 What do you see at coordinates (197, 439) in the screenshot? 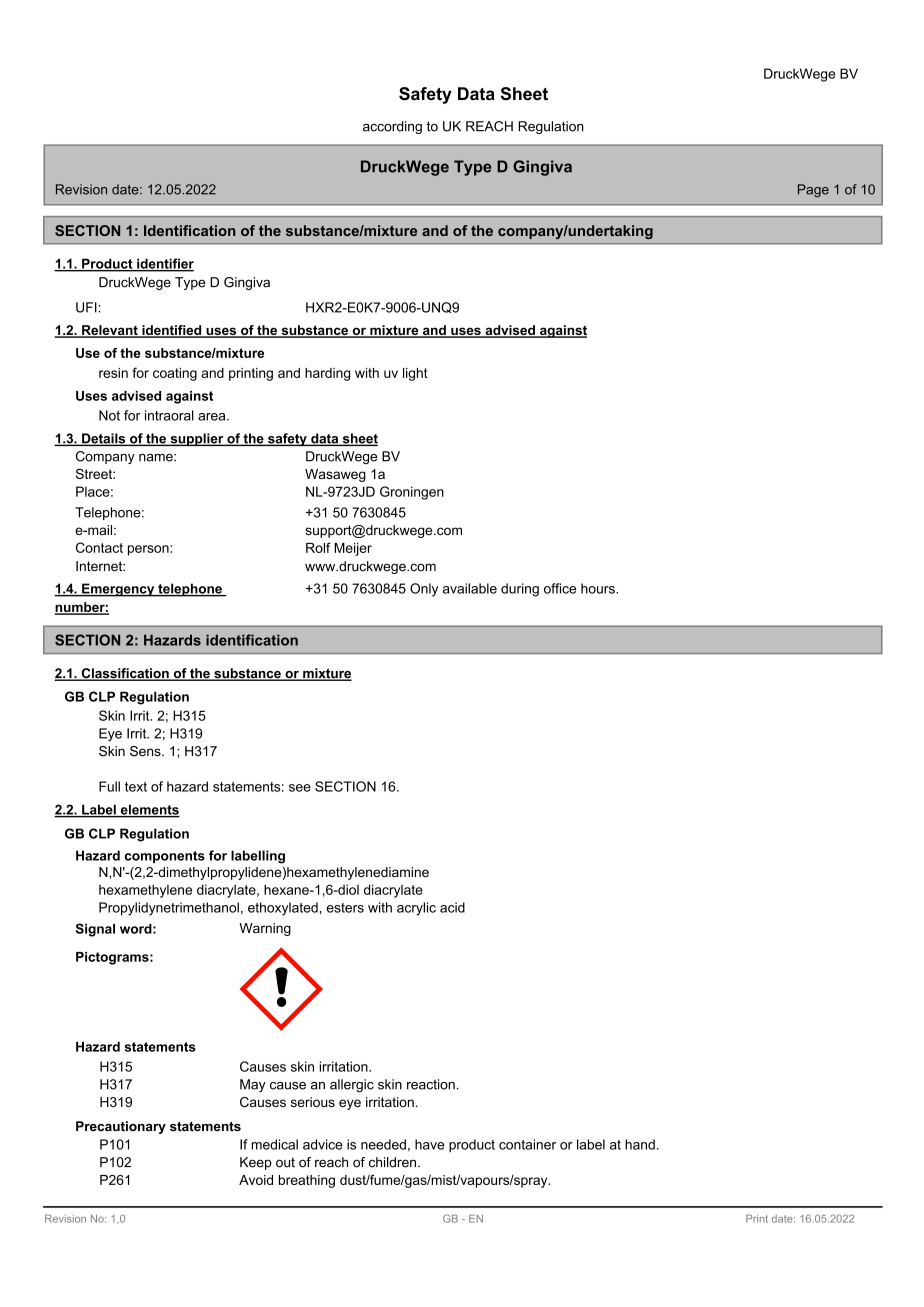
I see `supplier` at bounding box center [197, 439].
